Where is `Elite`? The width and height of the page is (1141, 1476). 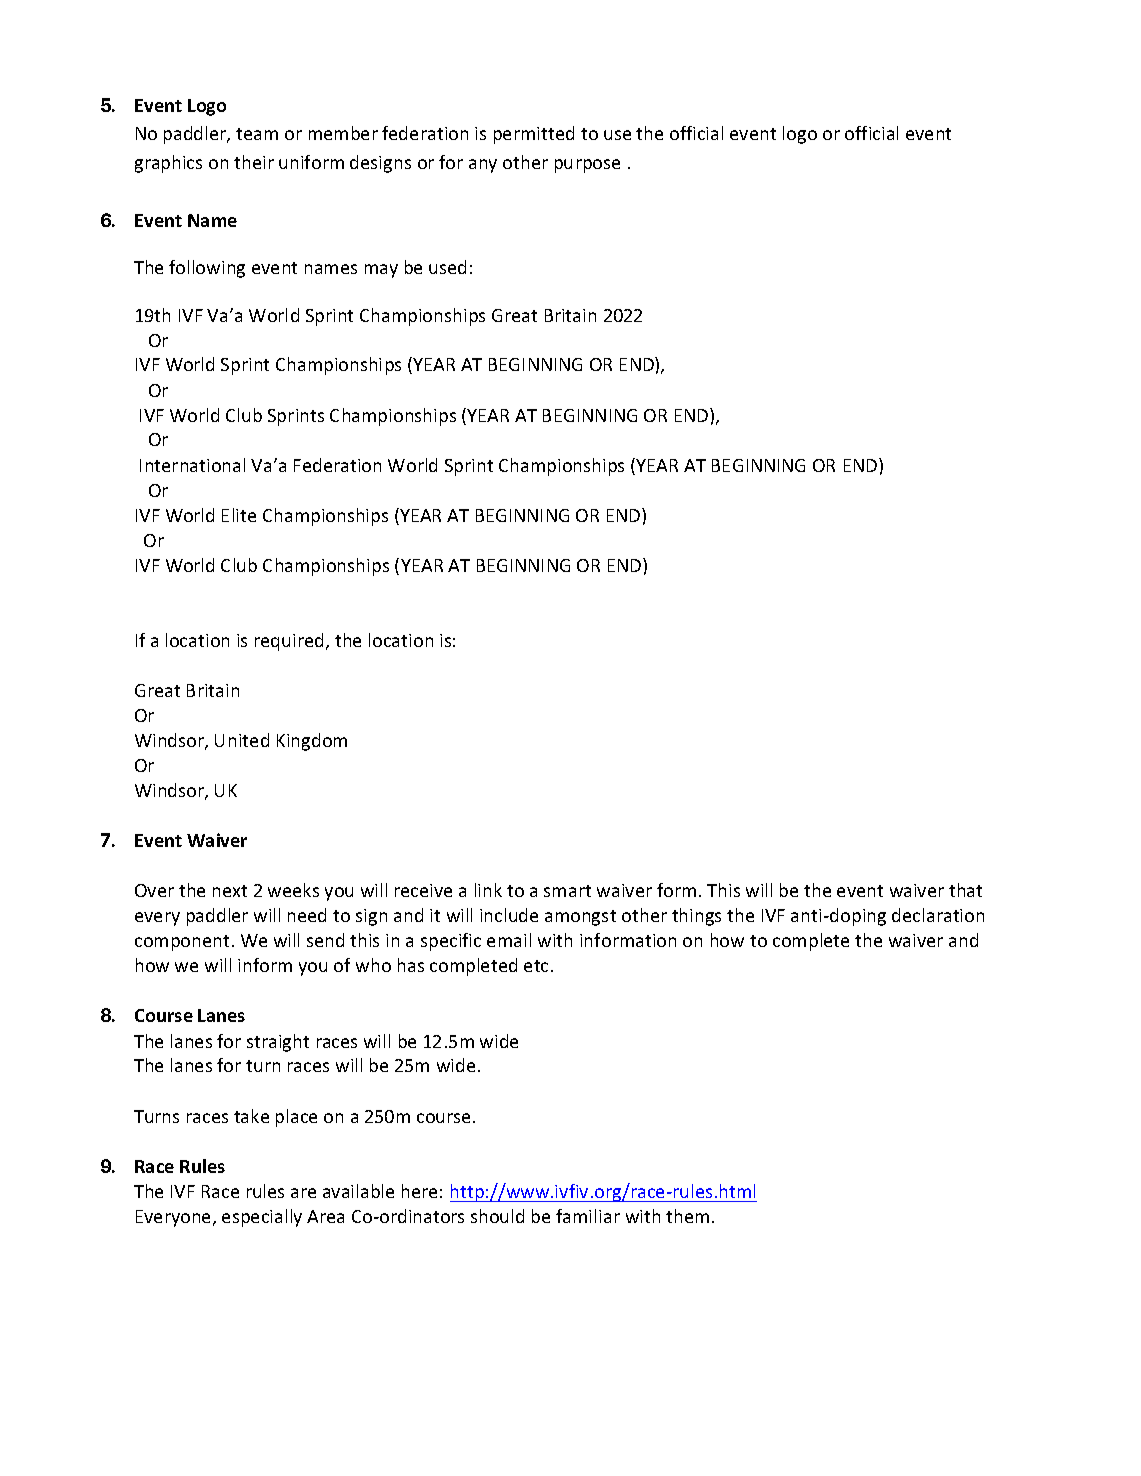
Elite is located at coordinates (239, 515).
